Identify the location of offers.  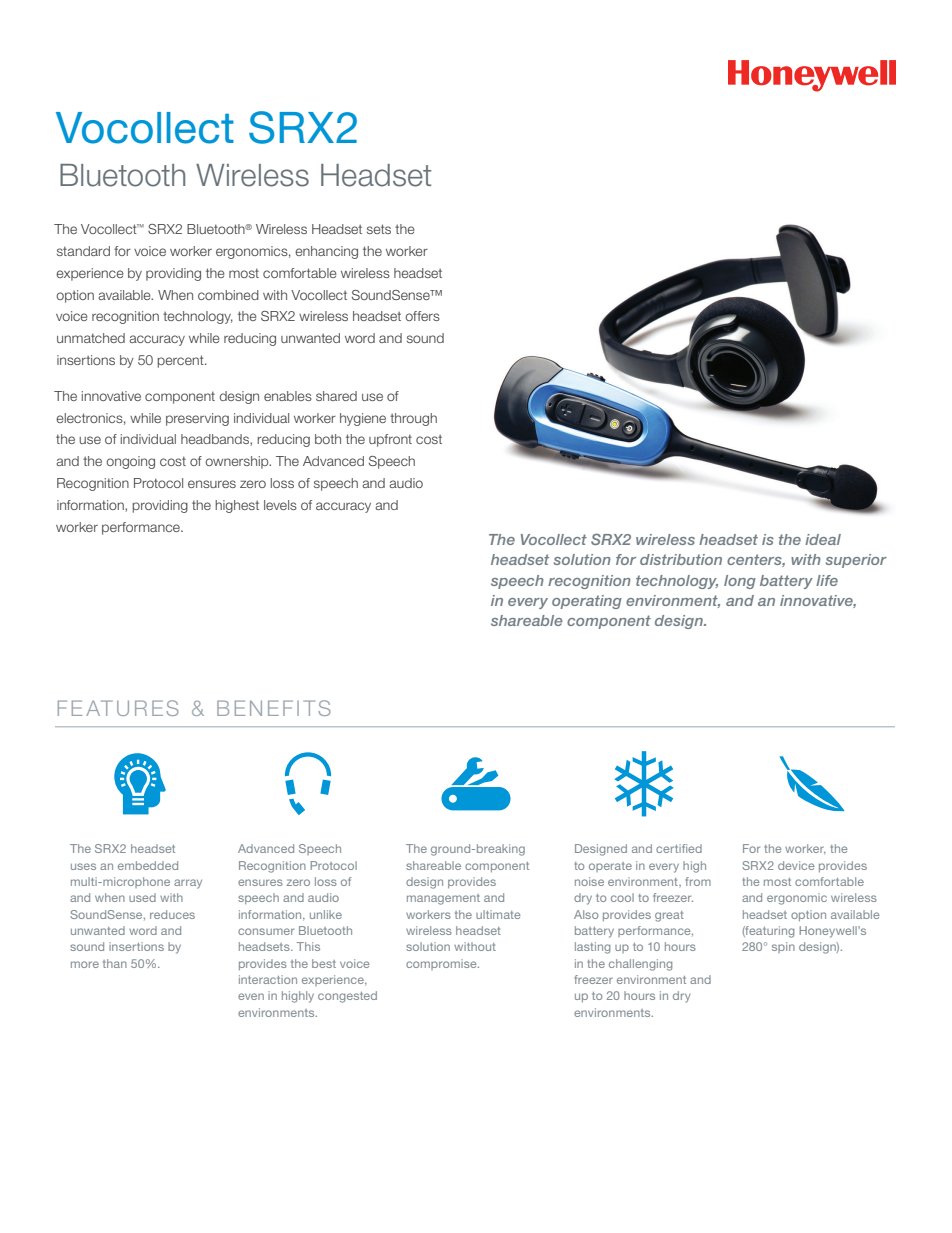
(422, 316).
